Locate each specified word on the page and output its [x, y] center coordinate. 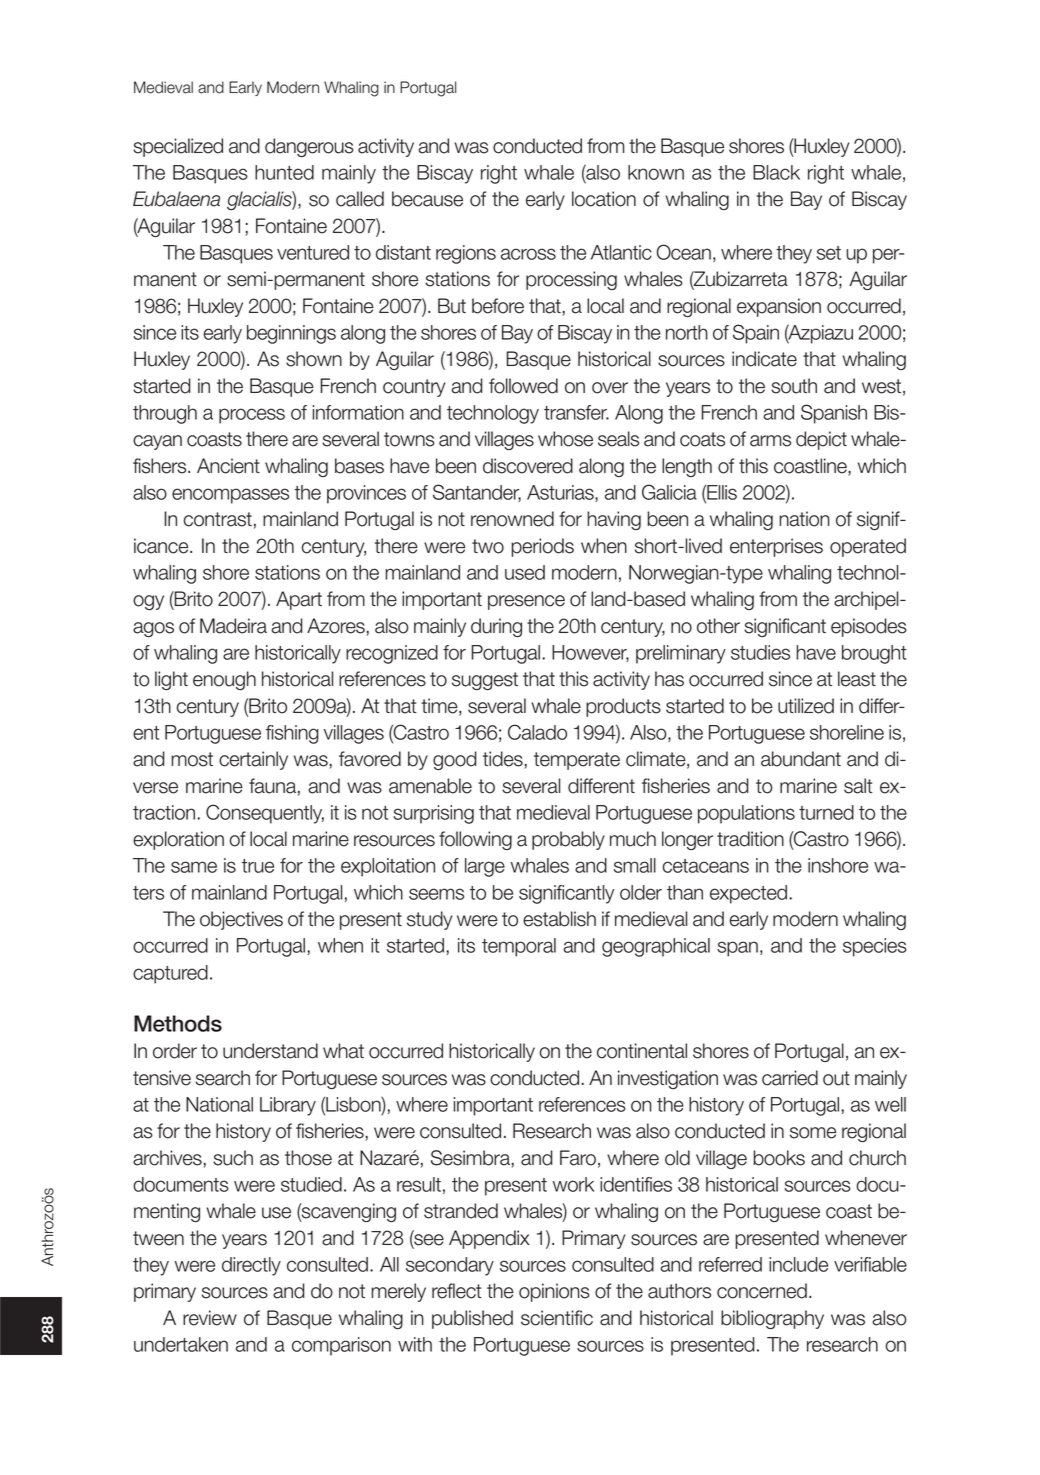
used [525, 572]
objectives [241, 920]
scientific [557, 1318]
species [875, 947]
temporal [519, 947]
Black [776, 172]
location [604, 199]
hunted [284, 172]
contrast [218, 519]
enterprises [776, 547]
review [210, 1318]
